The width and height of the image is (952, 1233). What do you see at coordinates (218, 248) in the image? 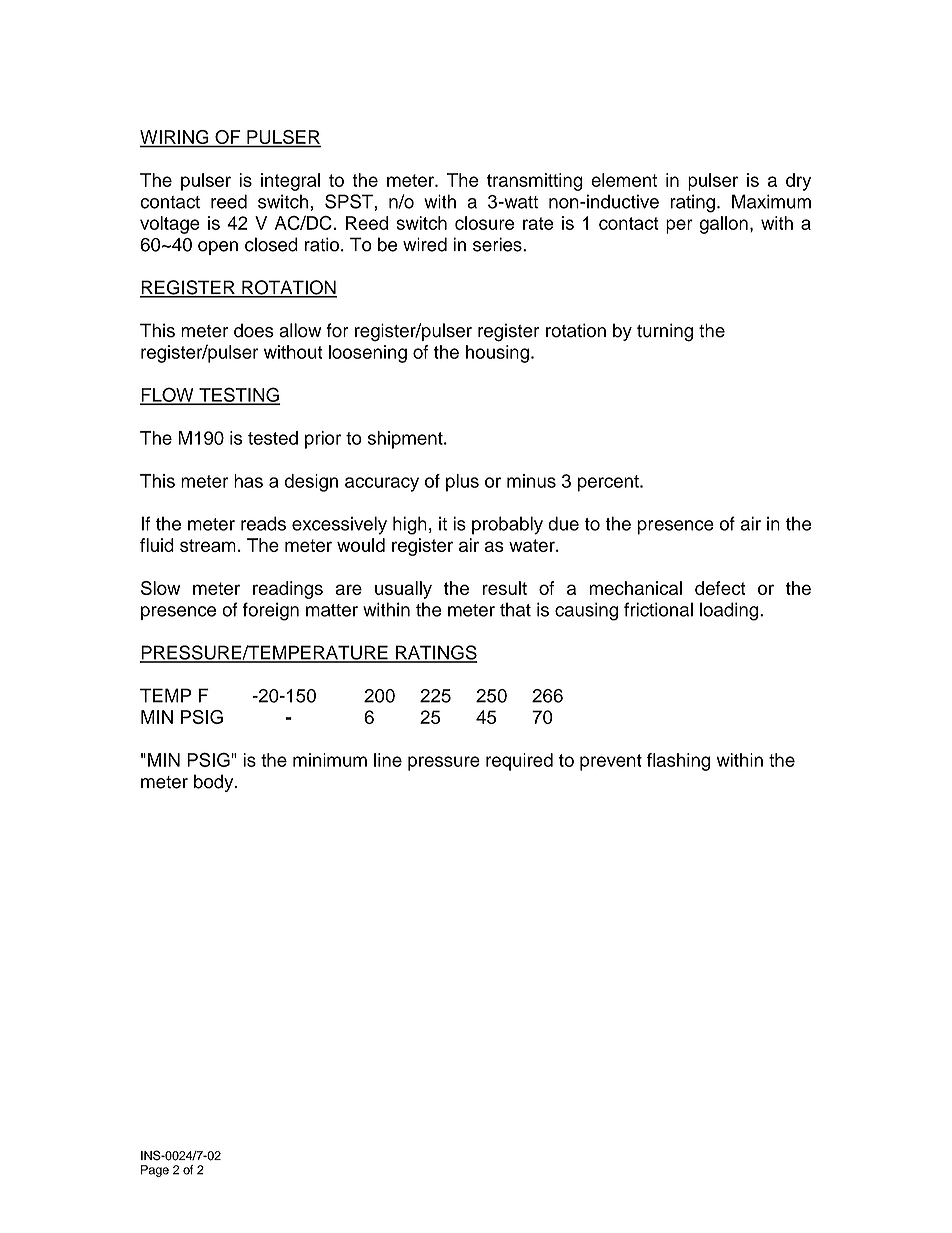
I see `open` at bounding box center [218, 248].
